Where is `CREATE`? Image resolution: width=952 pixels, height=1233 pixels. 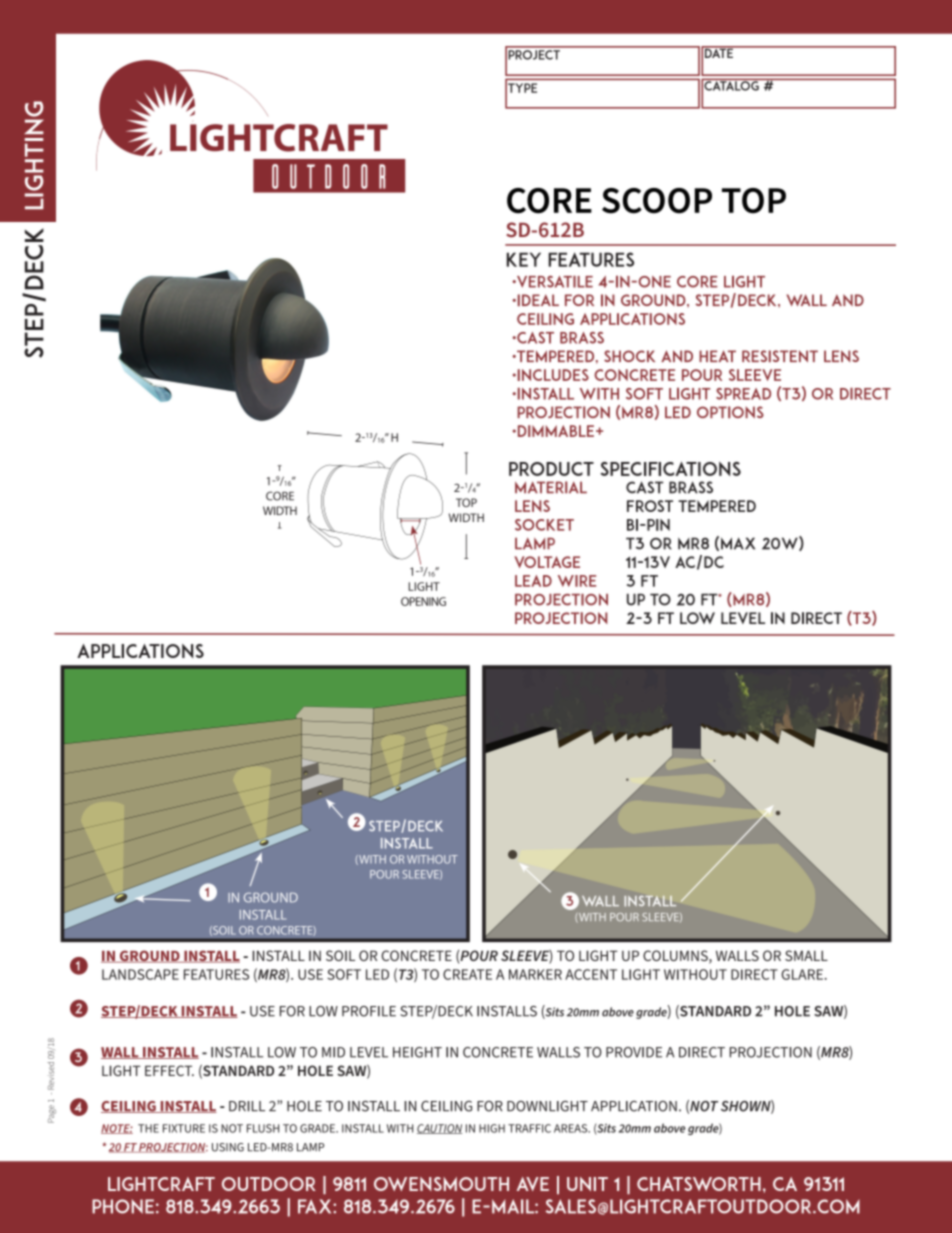 CREATE is located at coordinates (467, 974).
